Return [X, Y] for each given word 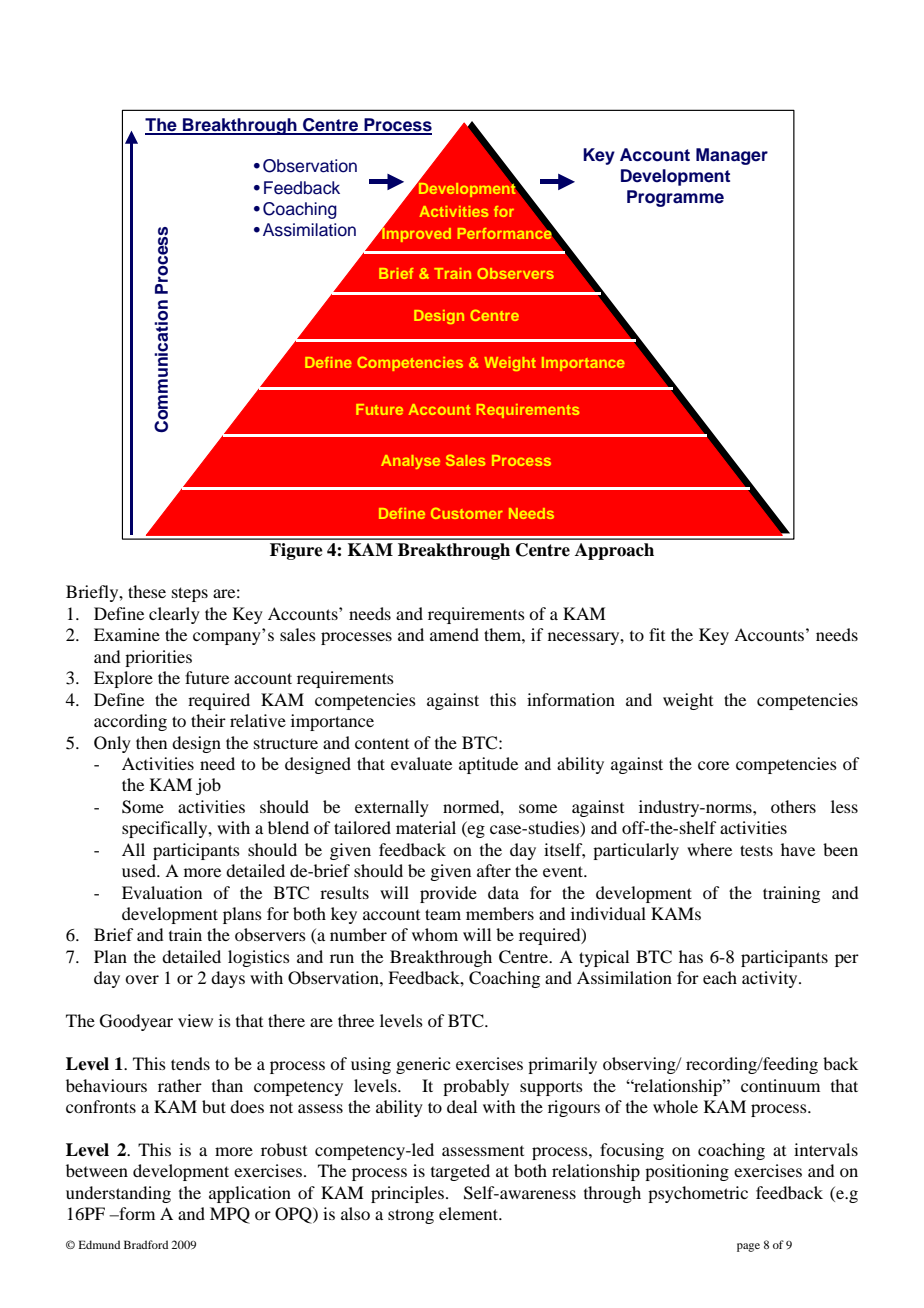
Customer [467, 513]
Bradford [146, 1244]
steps [190, 594]
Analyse [410, 462]
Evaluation [162, 892]
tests [756, 850]
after [494, 870]
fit [657, 634]
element [470, 1213]
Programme [675, 198]
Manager [732, 156]
